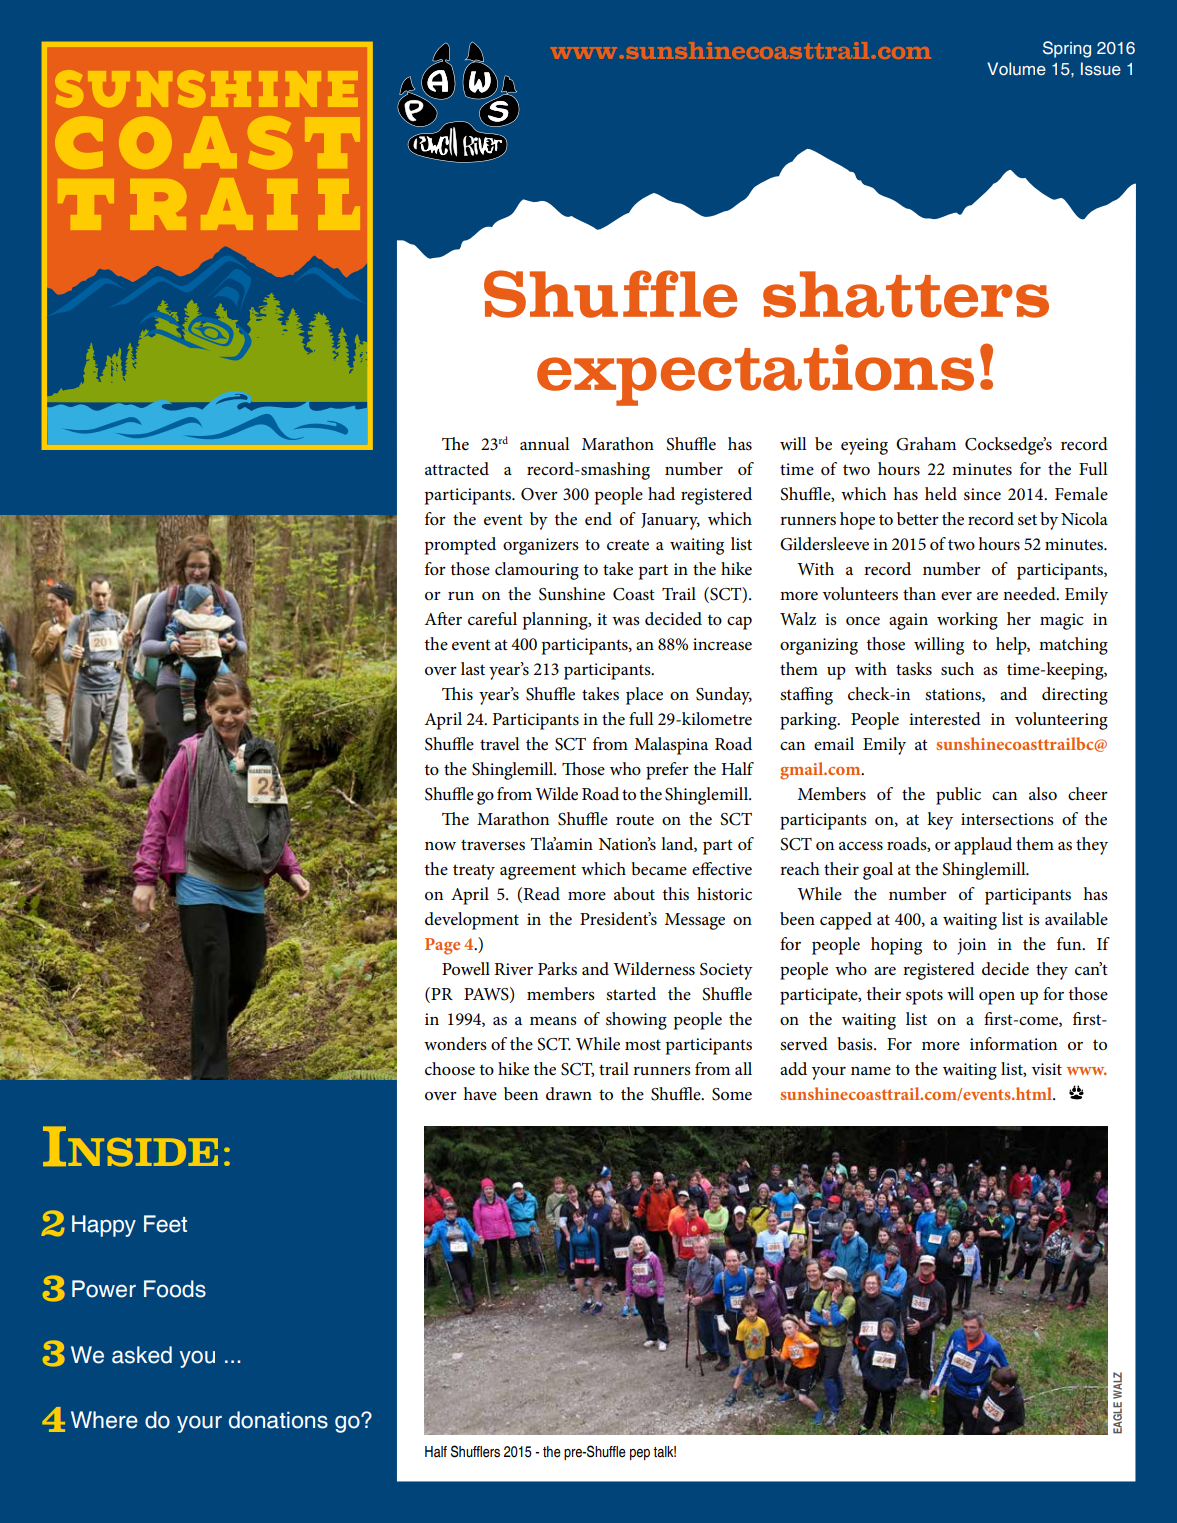 The height and width of the document is (1523, 1177). Describe the element at coordinates (640, 1454) in the document. I see `pep` at that location.
